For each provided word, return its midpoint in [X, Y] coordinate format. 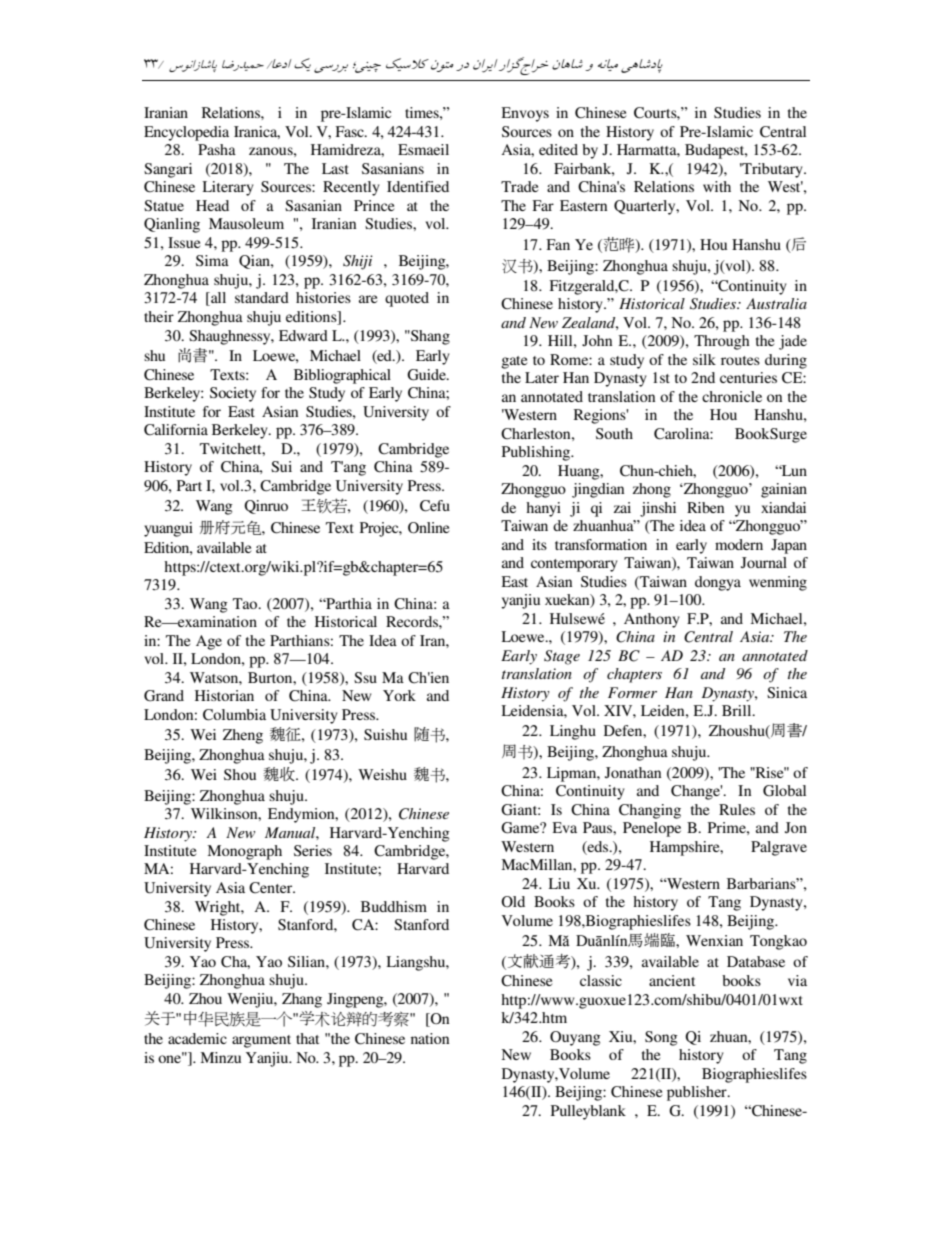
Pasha [217, 149]
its [539, 544]
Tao [246, 603]
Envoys [525, 114]
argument [261, 1041]
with [717, 186]
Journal [764, 562]
